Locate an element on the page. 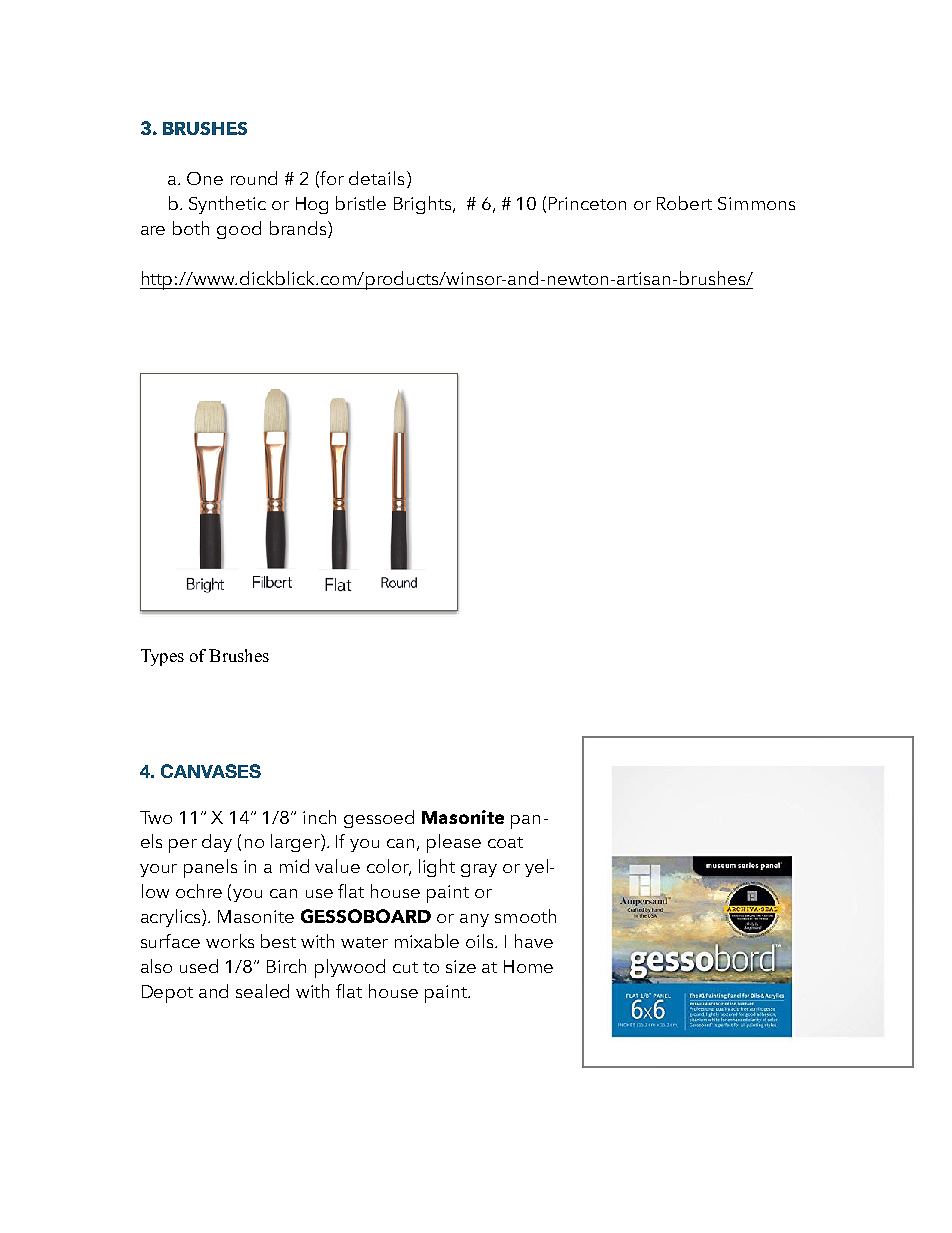 The width and height of the image is (952, 1233). Types is located at coordinates (162, 657).
